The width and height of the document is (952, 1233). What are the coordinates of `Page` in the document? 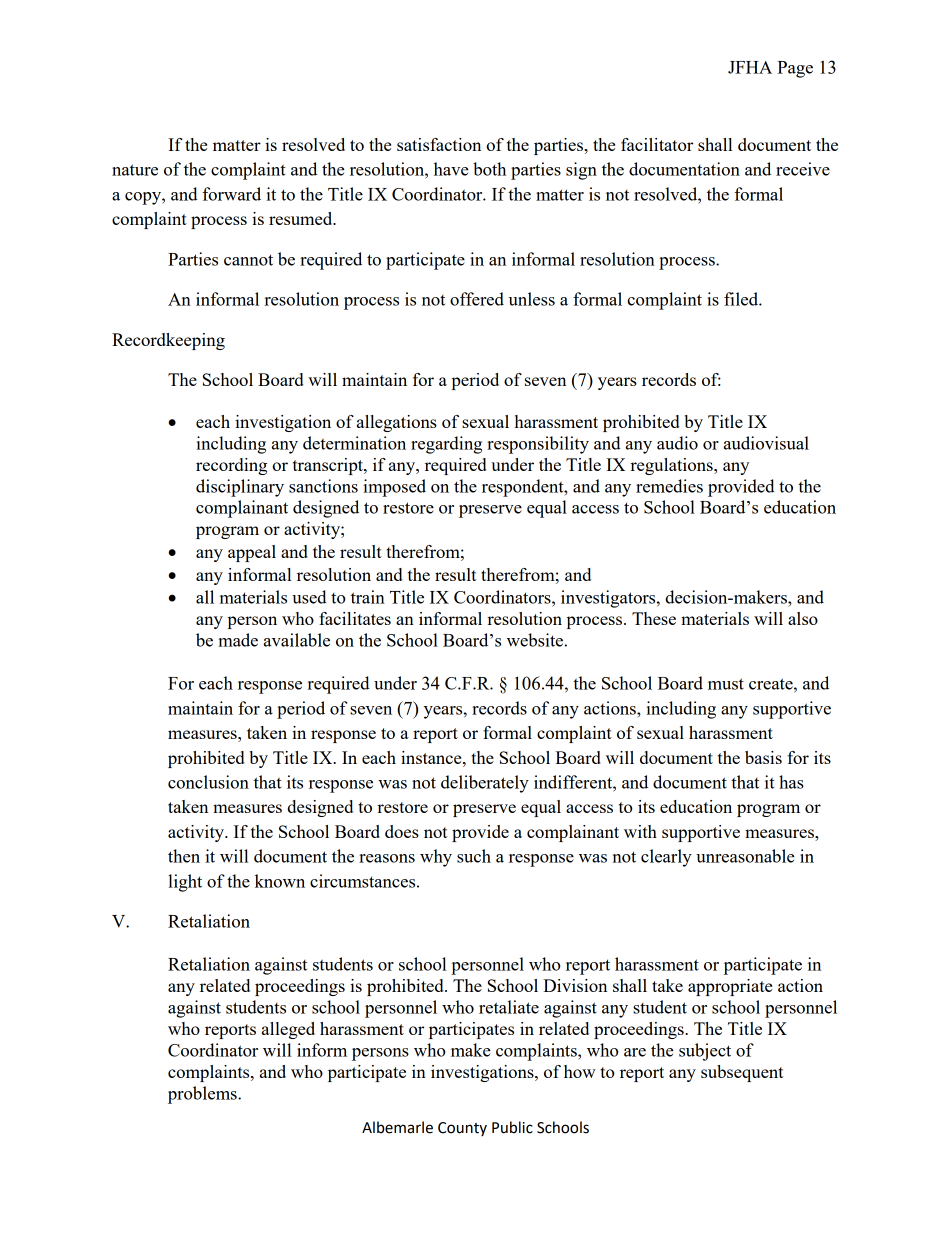 It's located at (795, 69).
